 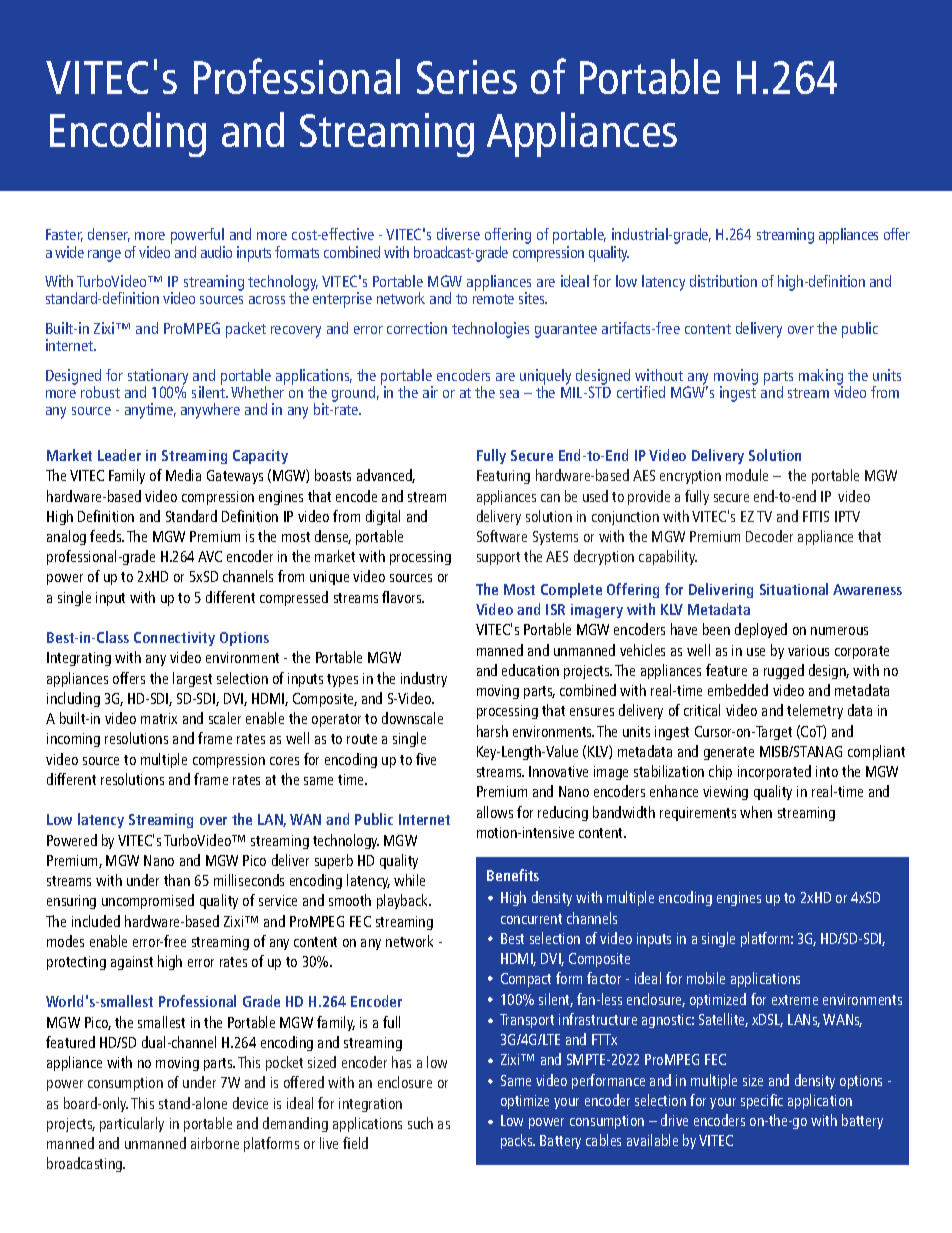 I want to click on Connectivity, so click(x=174, y=639).
